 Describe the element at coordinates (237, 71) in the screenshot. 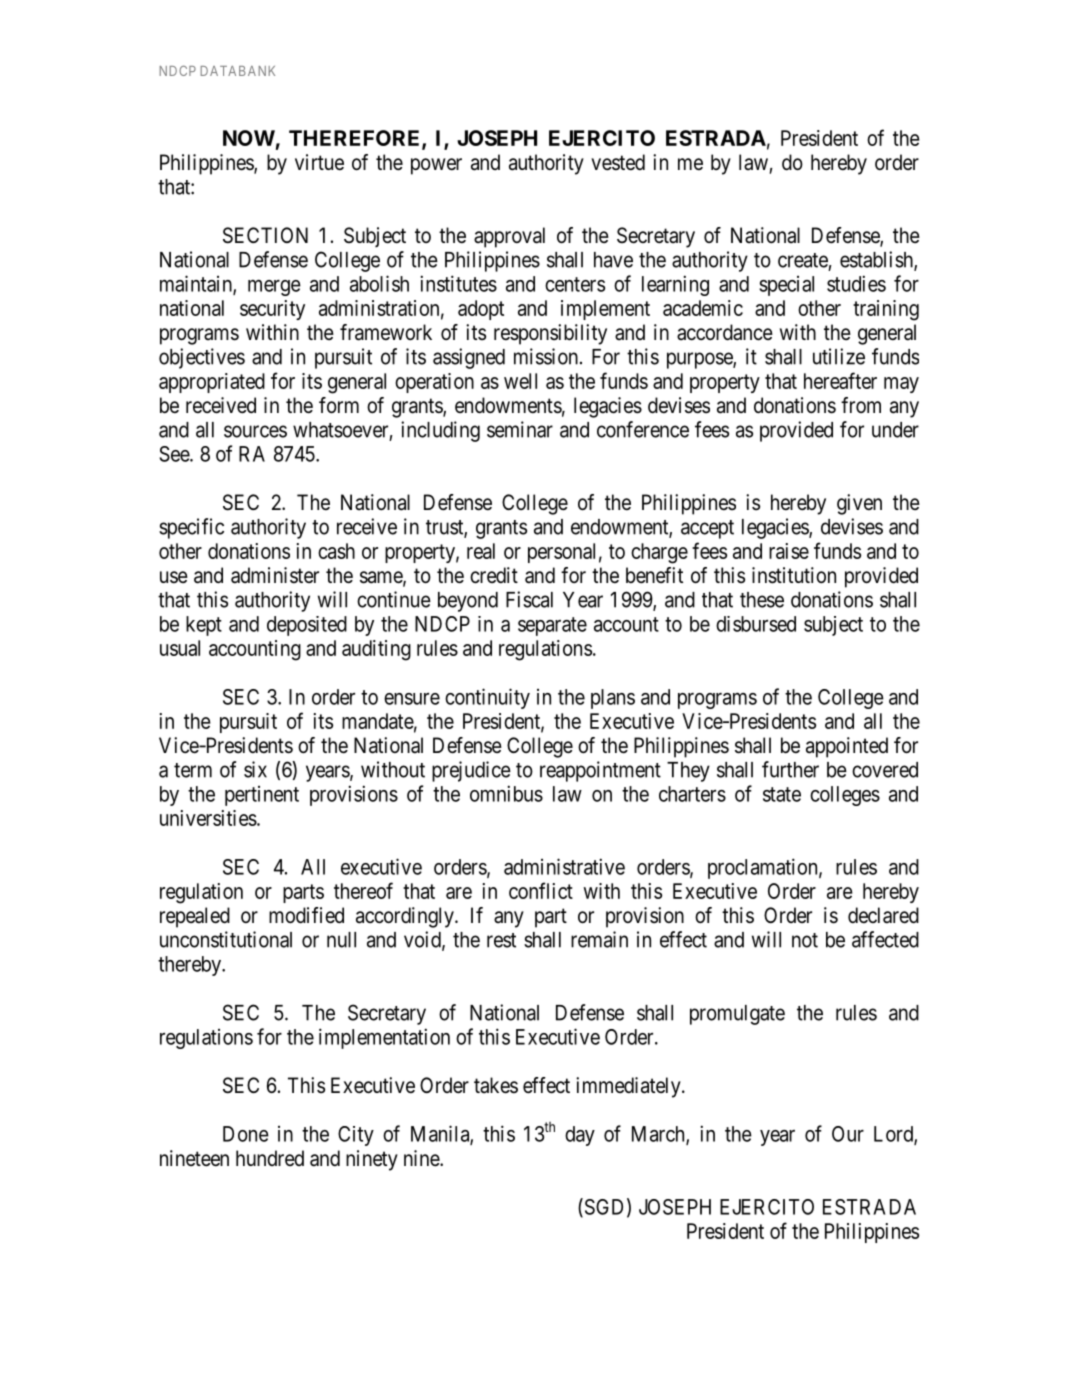

I see `DATABANK` at that location.
